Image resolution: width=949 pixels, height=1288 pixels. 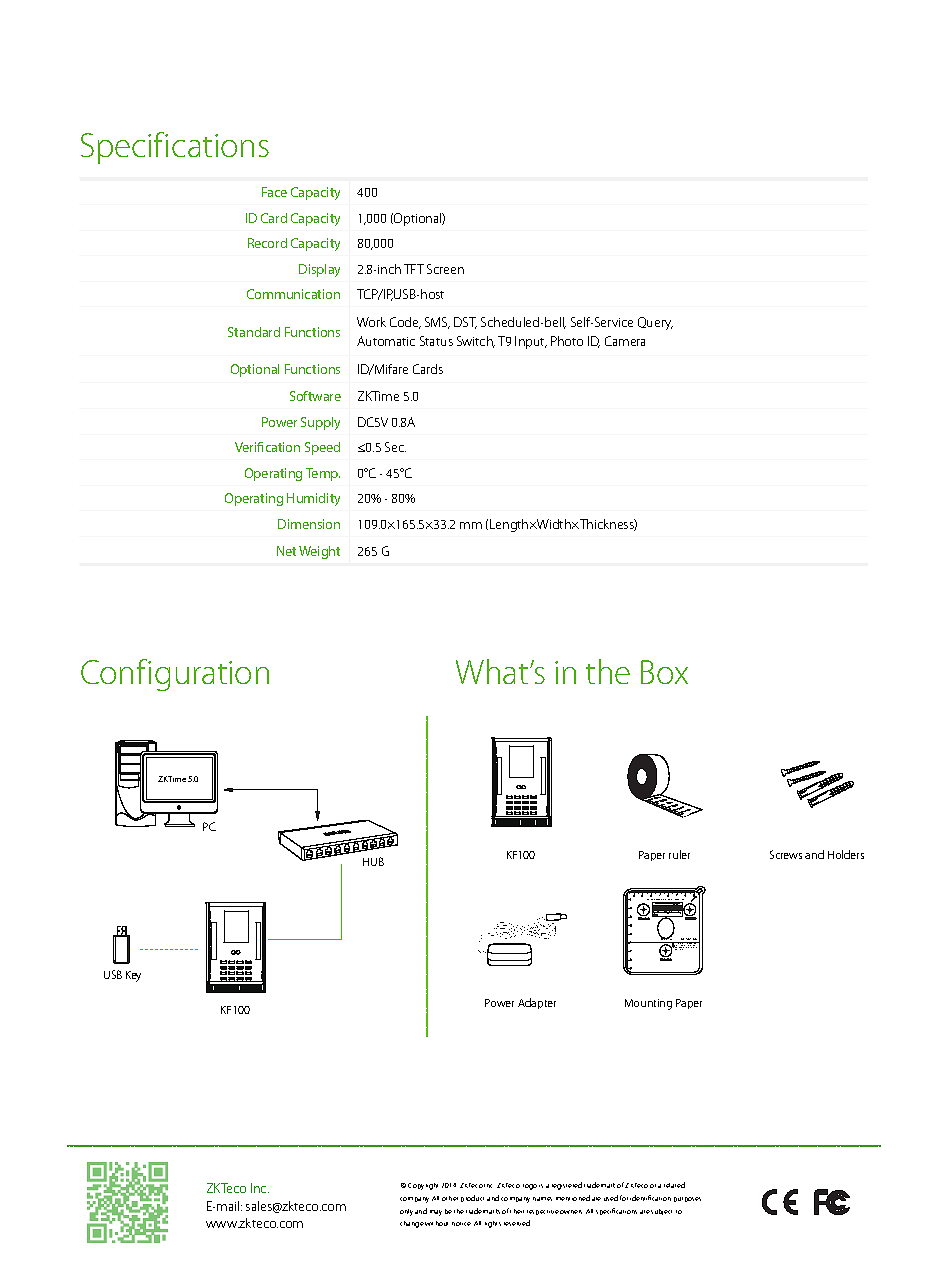 I want to click on Holders, so click(x=846, y=854).
